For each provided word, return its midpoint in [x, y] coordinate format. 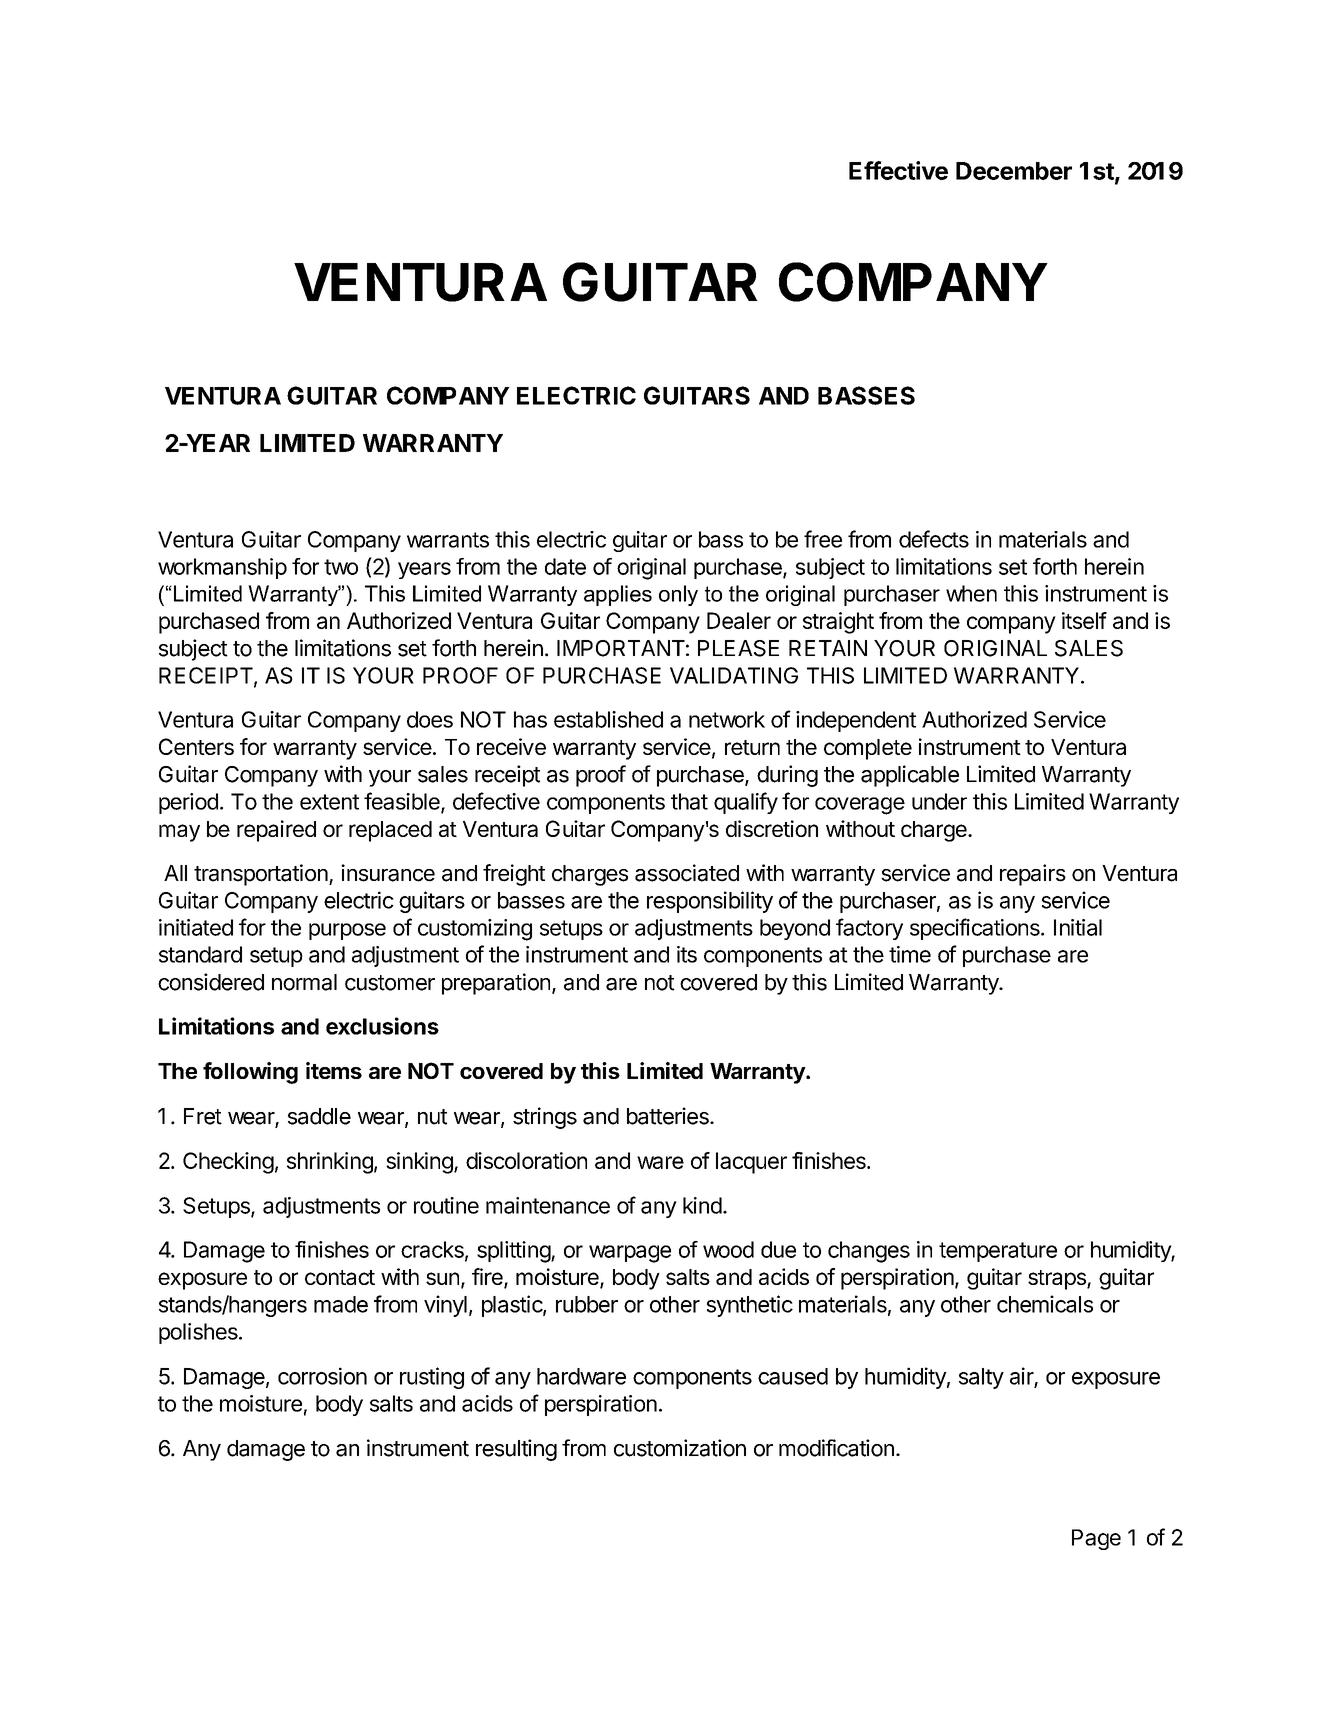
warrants [448, 540]
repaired [276, 831]
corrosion [322, 1376]
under [939, 801]
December [1014, 171]
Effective [898, 170]
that [689, 801]
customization [680, 1448]
